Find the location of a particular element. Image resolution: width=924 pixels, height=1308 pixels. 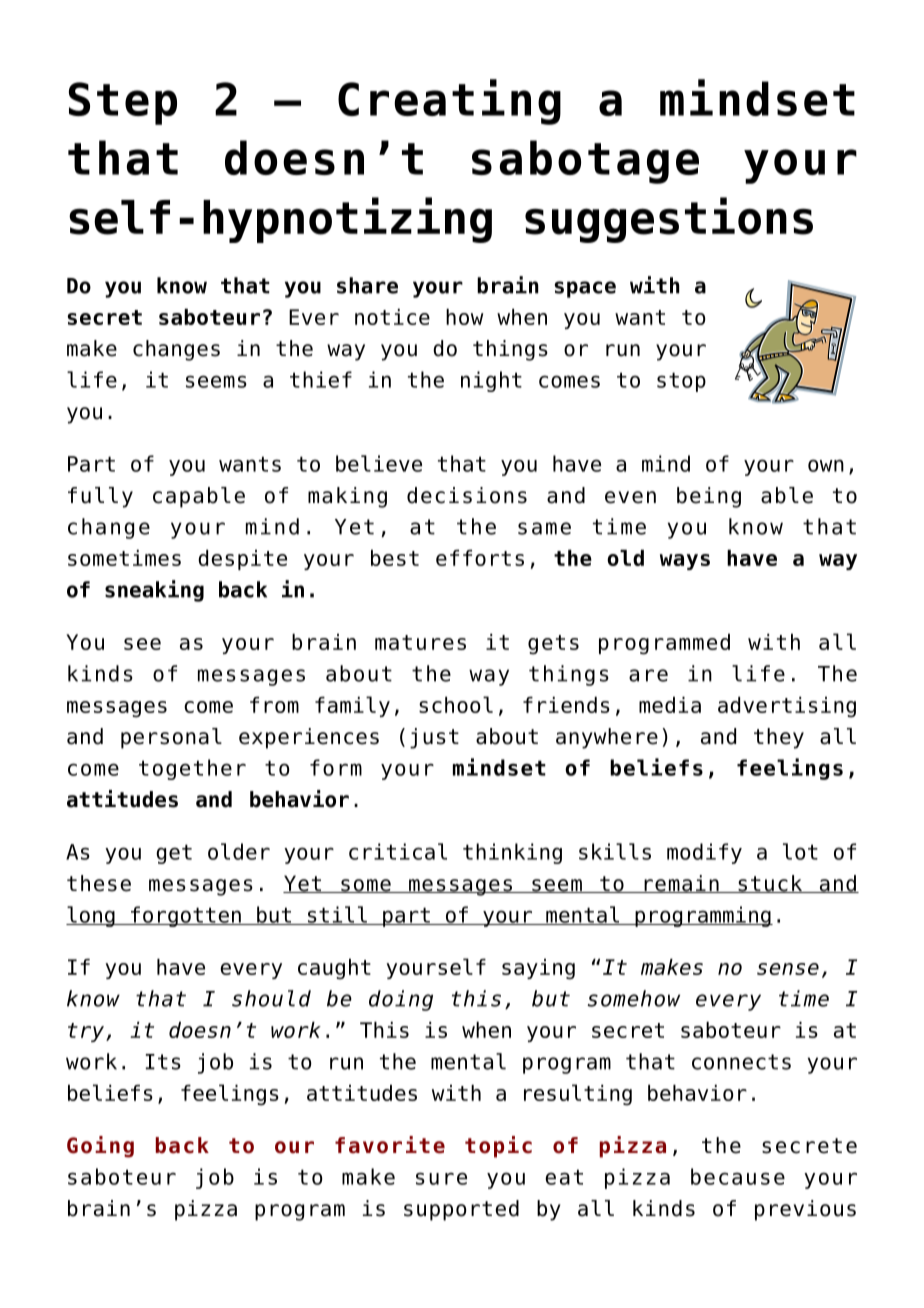

suggestions is located at coordinates (669, 220).
